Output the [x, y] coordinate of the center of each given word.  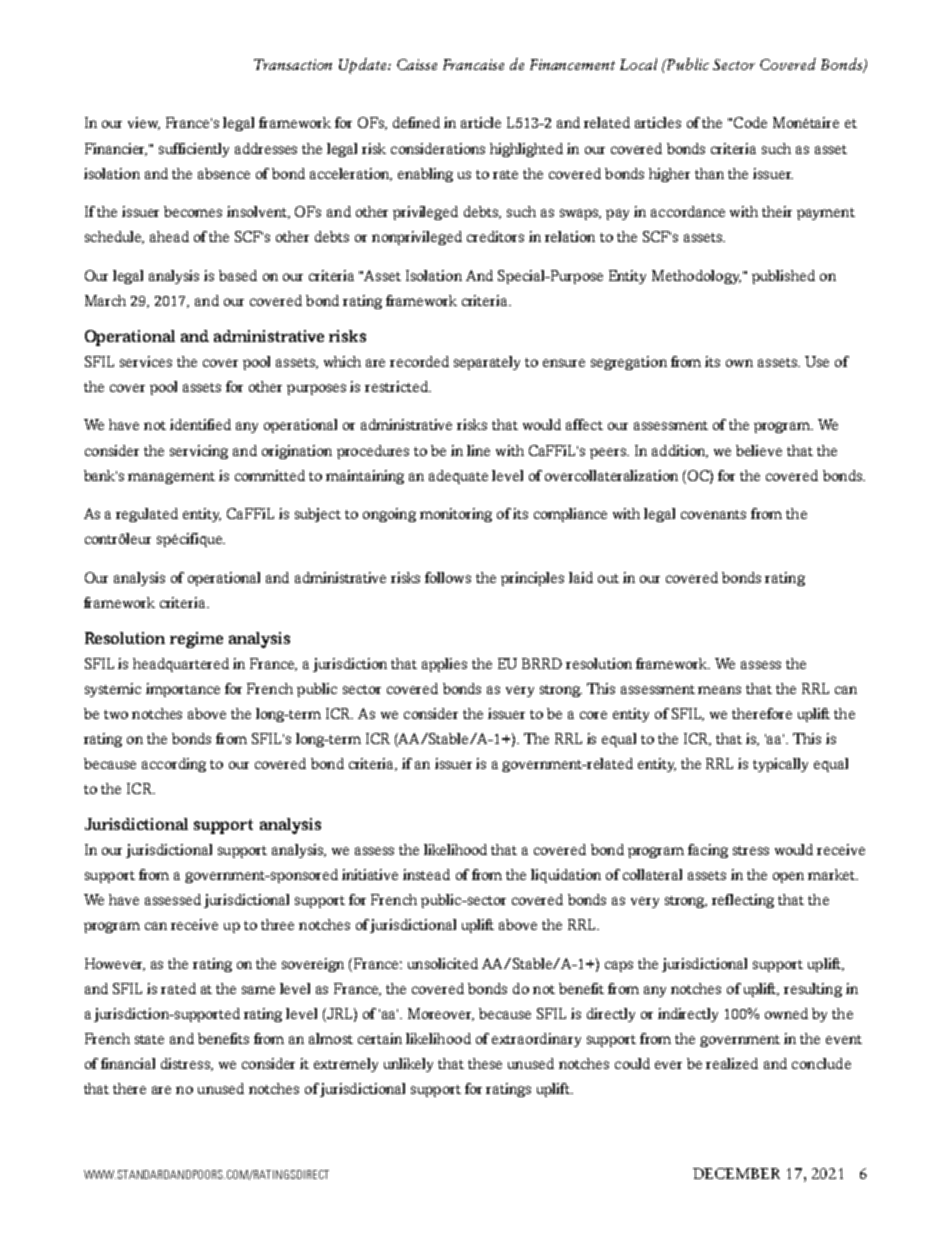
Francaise [473, 64]
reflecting [743, 901]
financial [128, 1063]
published [783, 277]
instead [426, 874]
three [277, 924]
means [719, 690]
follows [448, 577]
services [146, 361]
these [485, 1063]
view [144, 123]
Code [750, 122]
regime [196, 640]
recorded [419, 361]
